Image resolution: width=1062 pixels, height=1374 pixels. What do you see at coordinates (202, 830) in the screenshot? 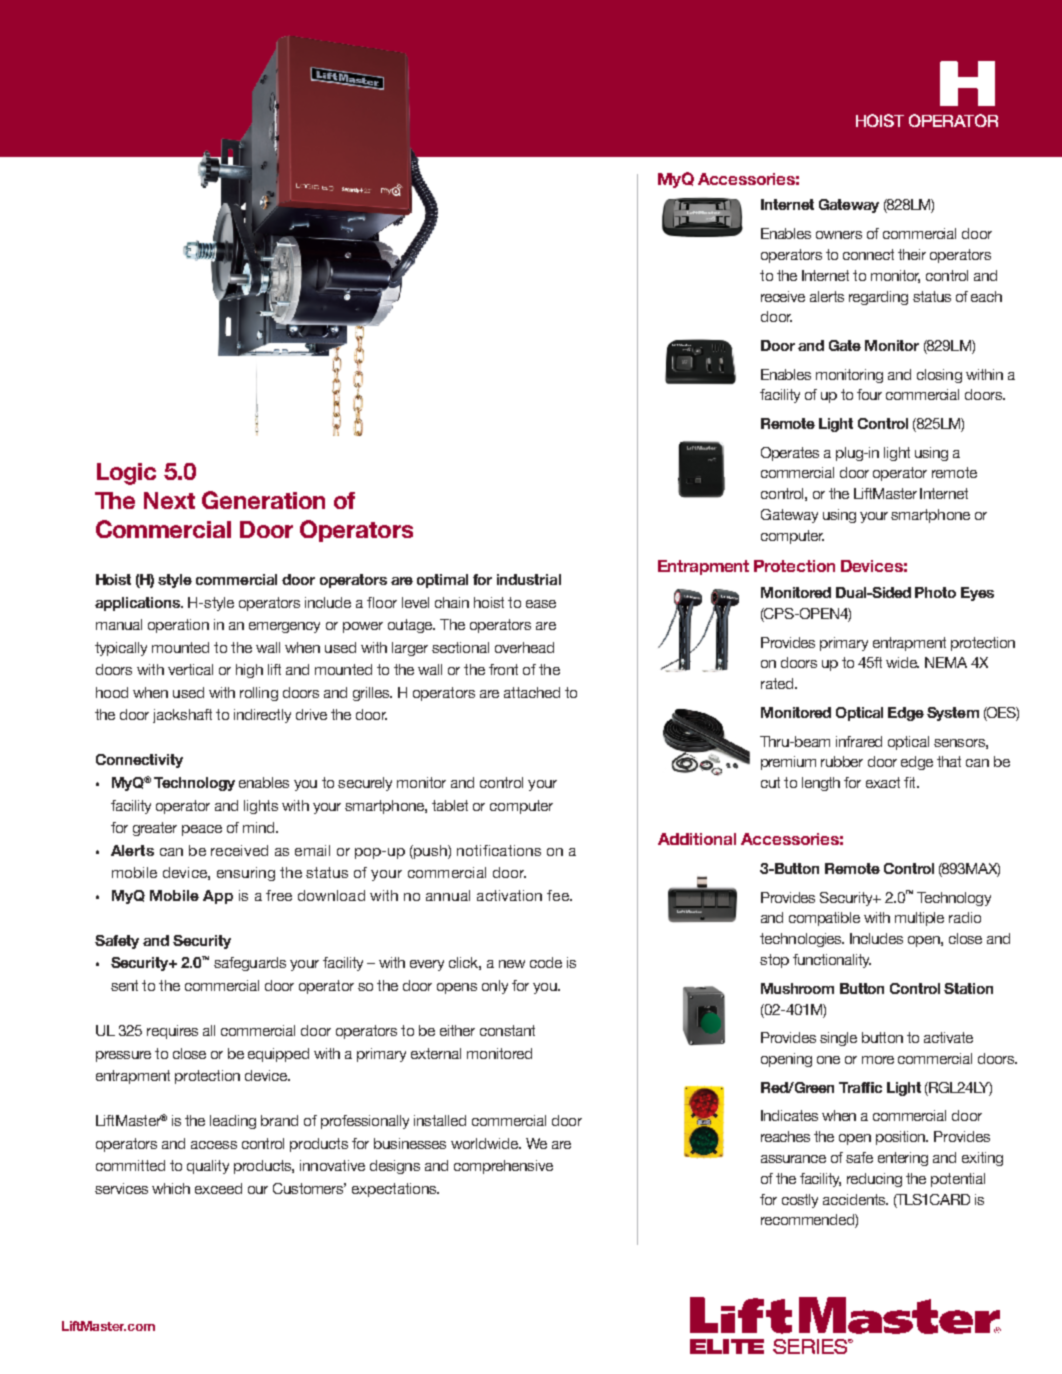
I see `peace` at bounding box center [202, 830].
